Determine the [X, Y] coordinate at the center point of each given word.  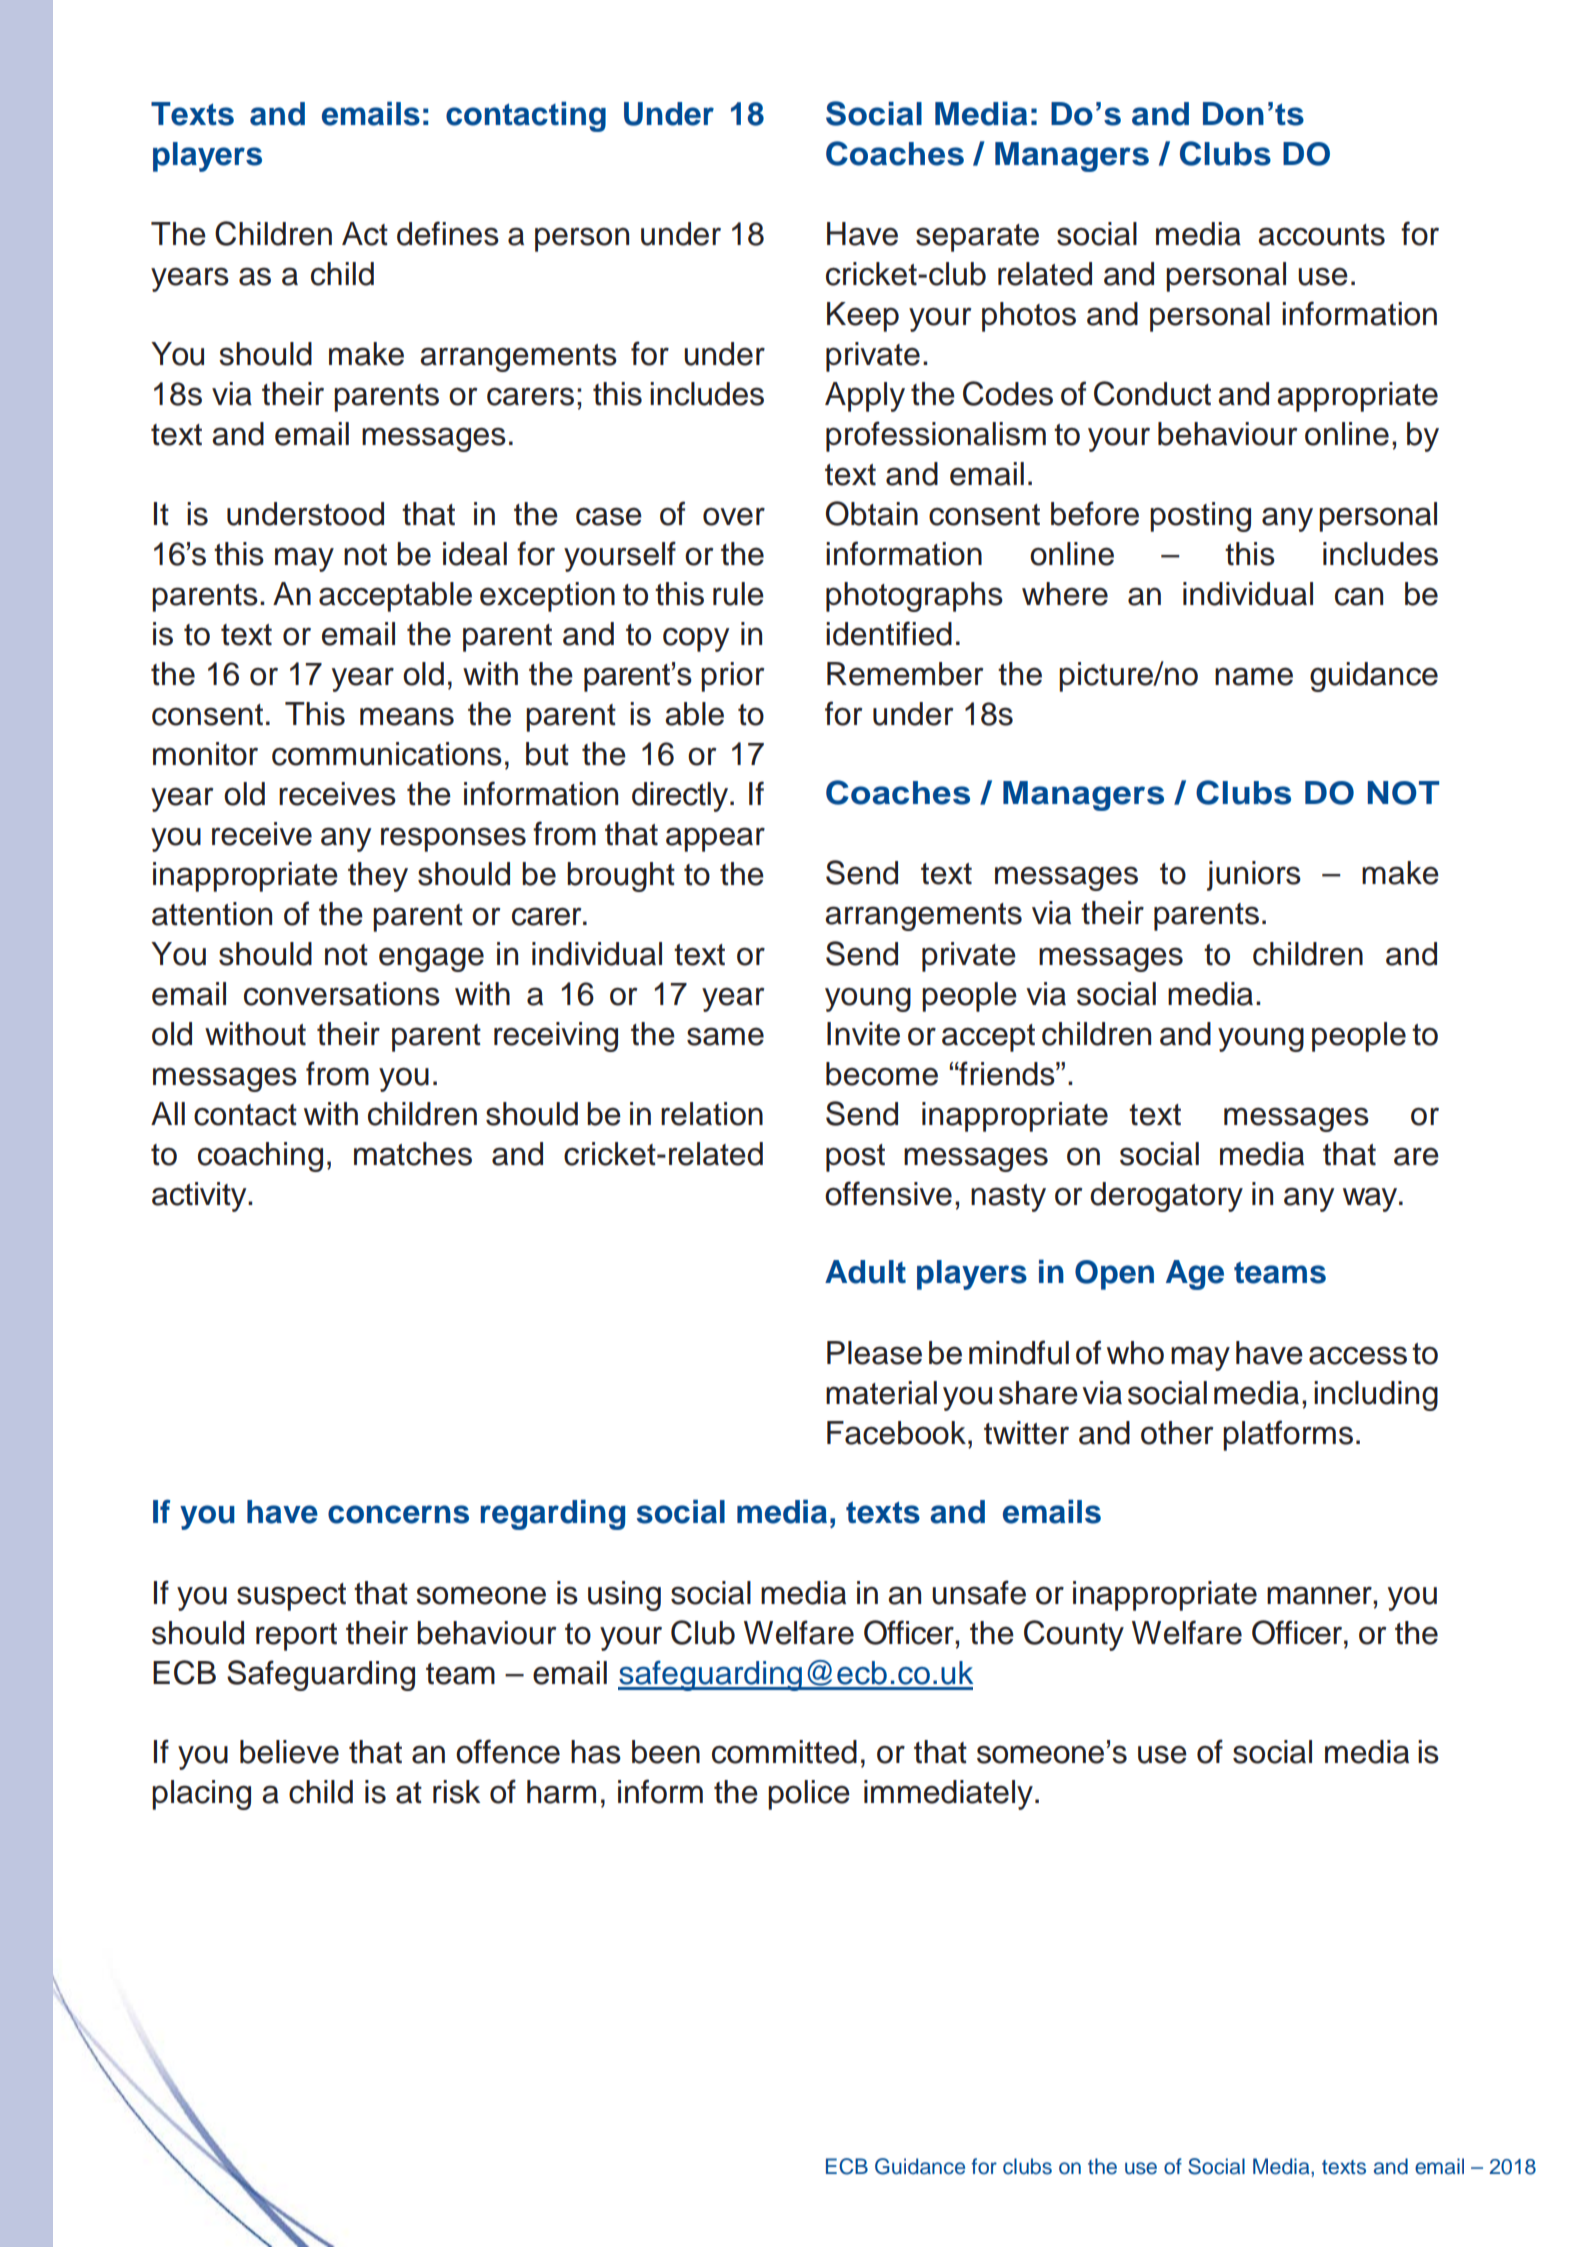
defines [448, 233]
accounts [1321, 235]
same [725, 1036]
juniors [1254, 876]
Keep [863, 317]
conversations [342, 994]
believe [289, 1752]
